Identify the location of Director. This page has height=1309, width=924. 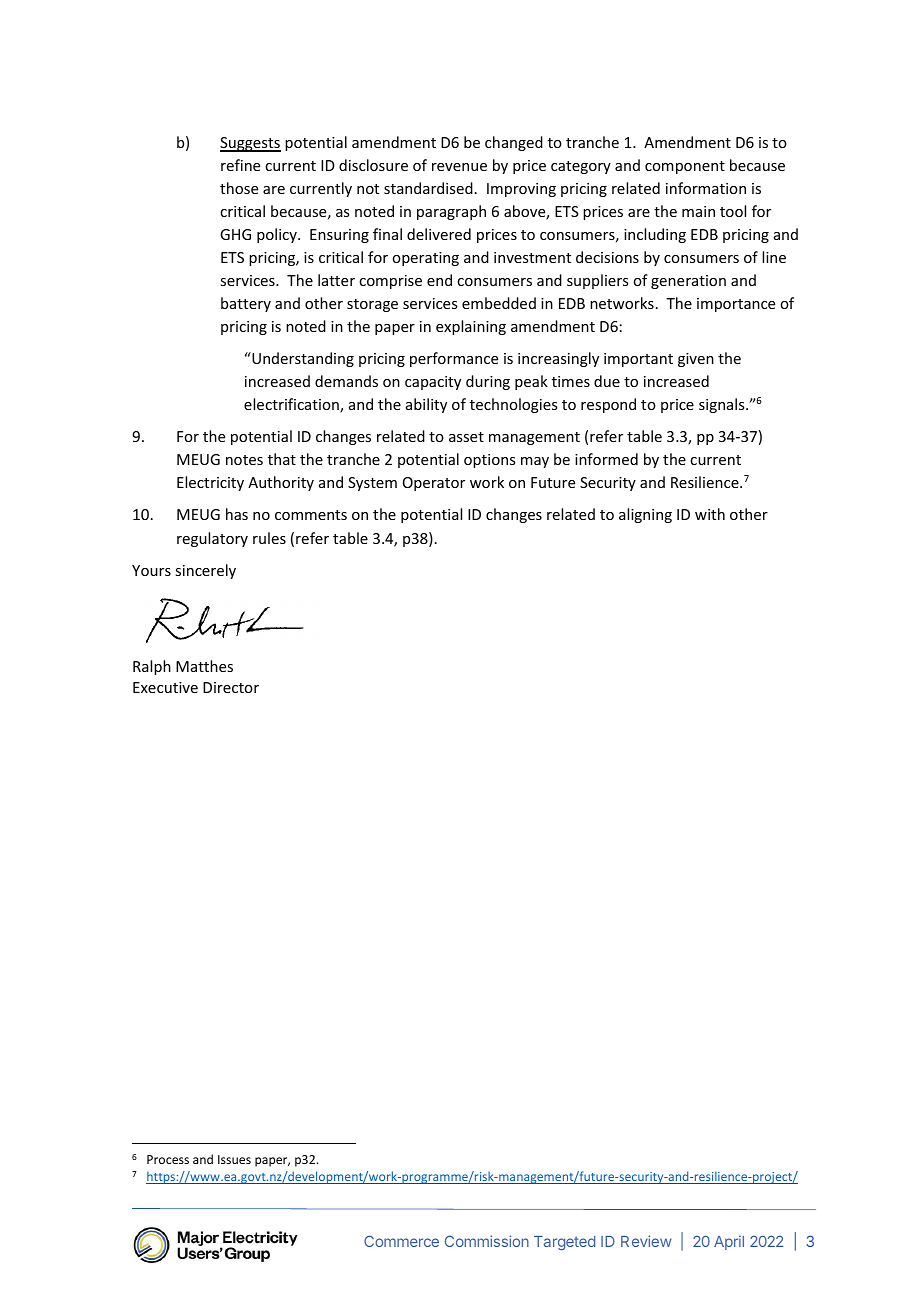
(231, 687).
